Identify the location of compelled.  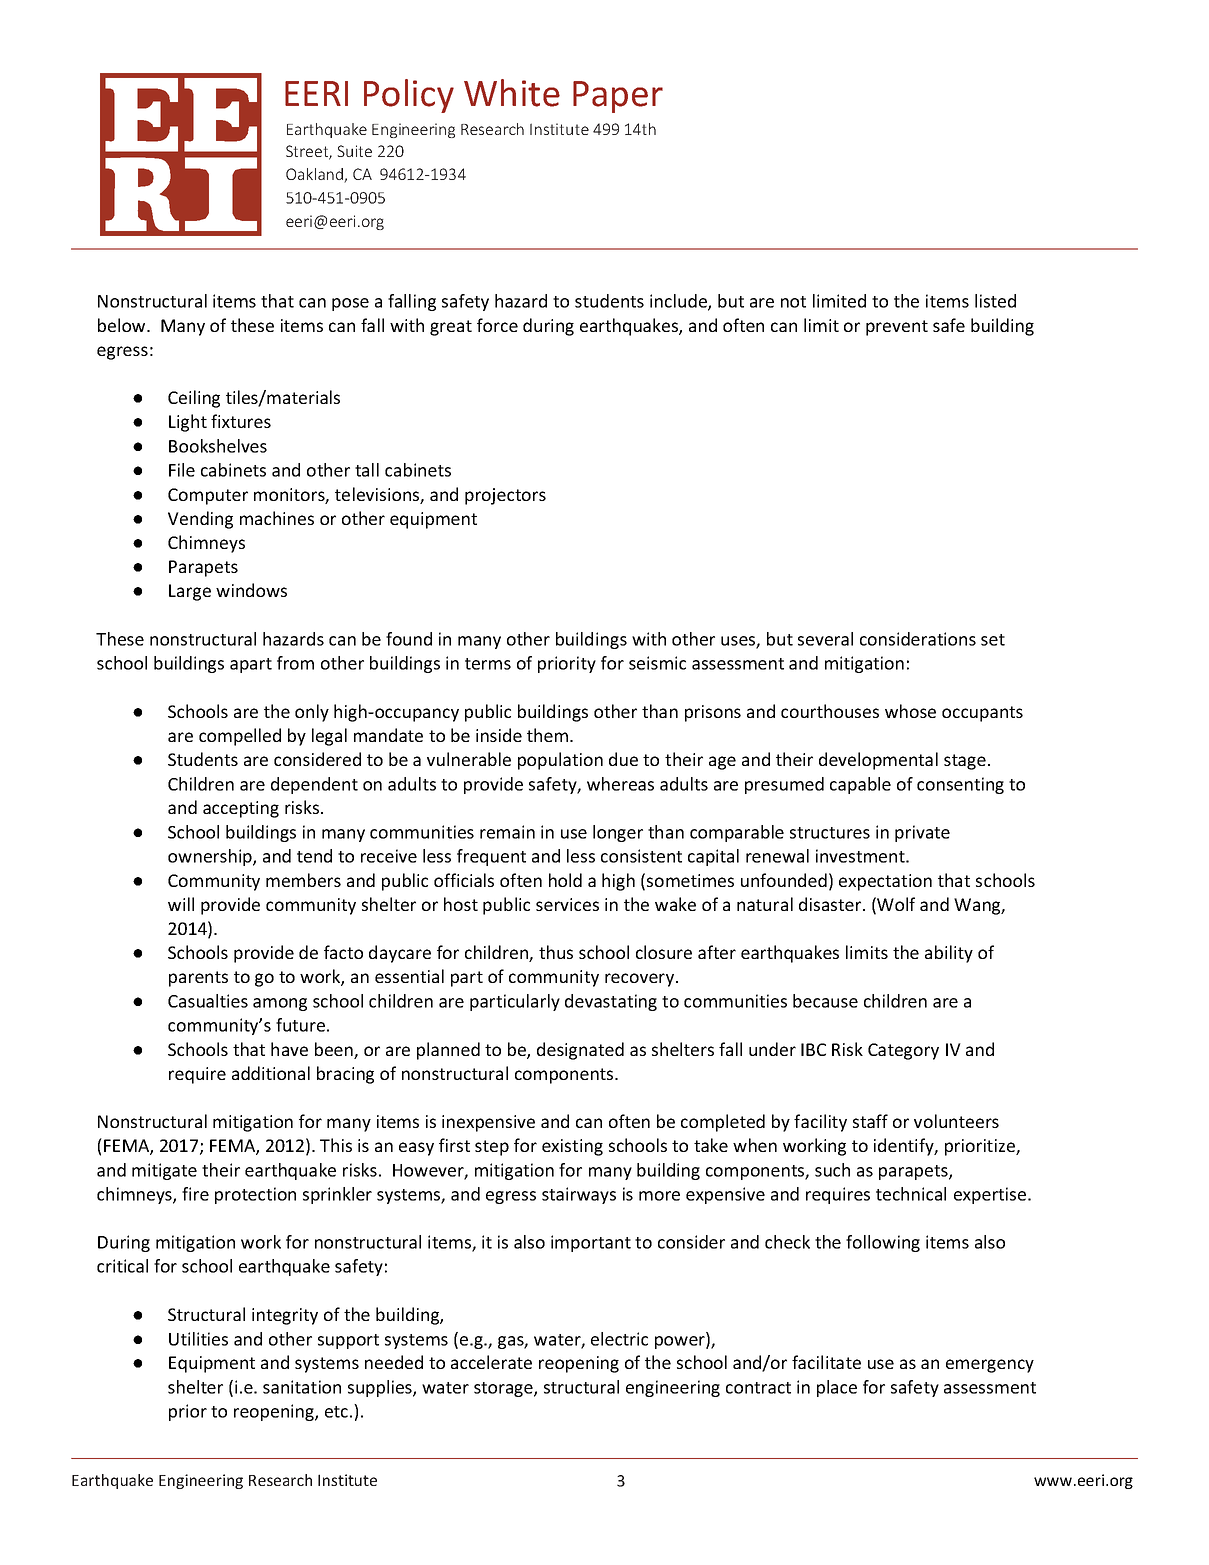
(240, 737).
